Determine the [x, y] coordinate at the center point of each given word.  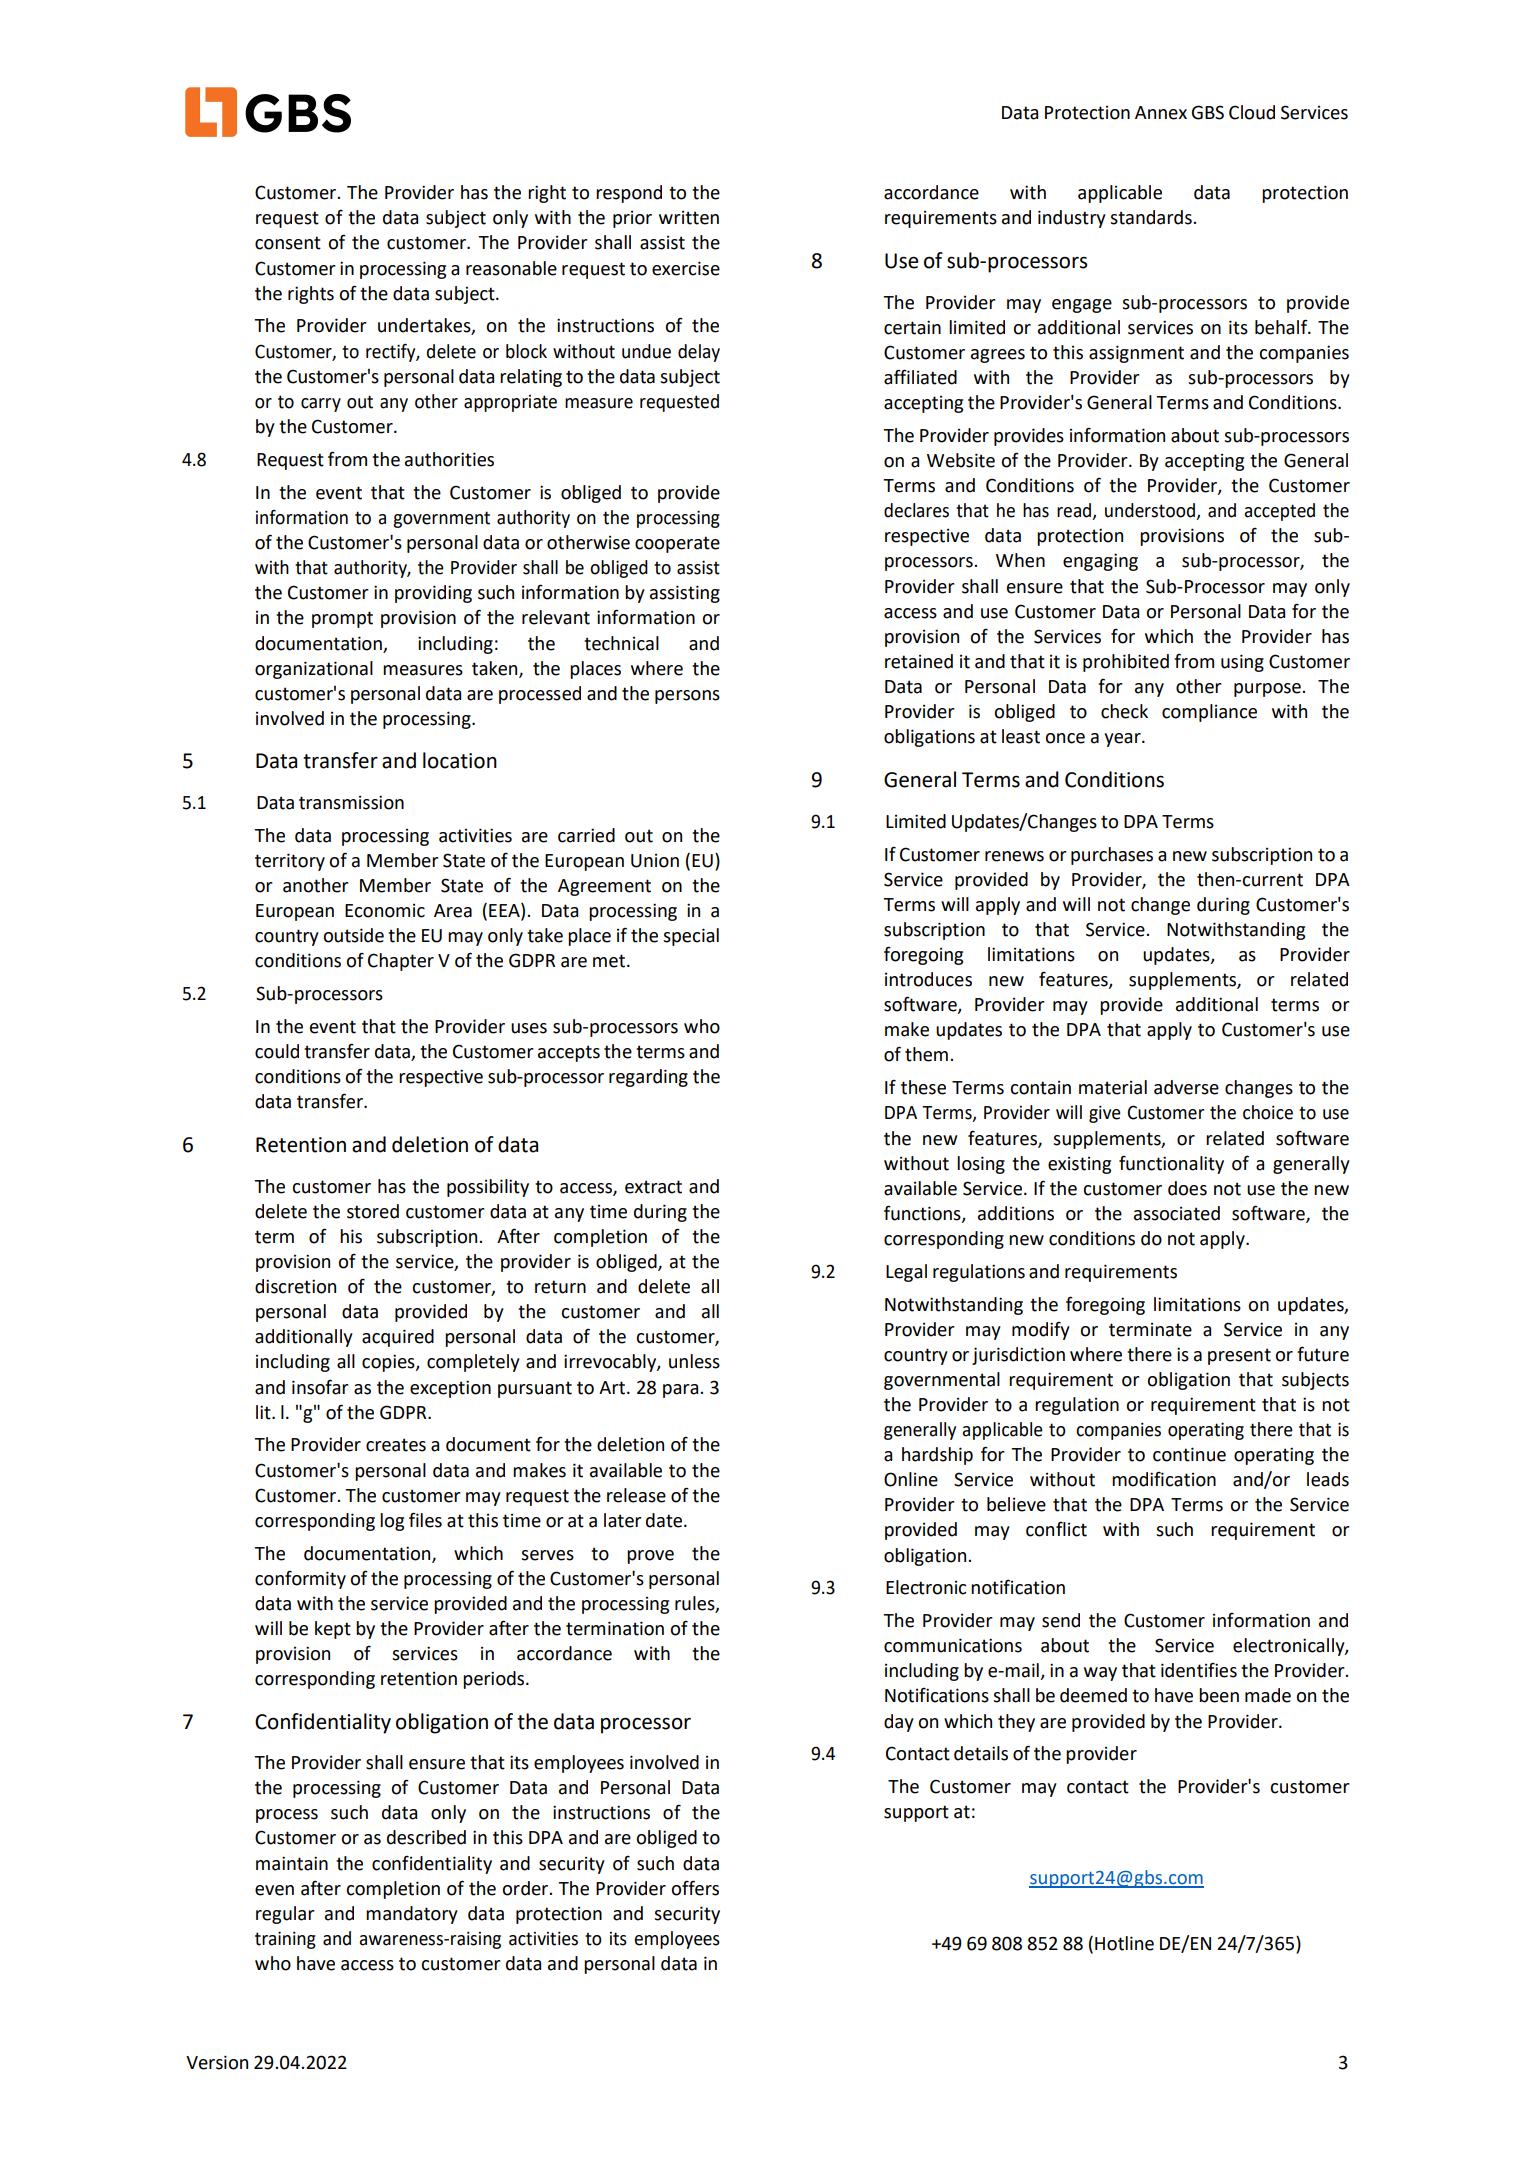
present [1239, 1356]
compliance [1209, 713]
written [689, 218]
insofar [320, 1387]
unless [694, 1361]
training [285, 1940]
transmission [351, 802]
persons [687, 697]
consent [288, 243]
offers [695, 1888]
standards [1152, 217]
